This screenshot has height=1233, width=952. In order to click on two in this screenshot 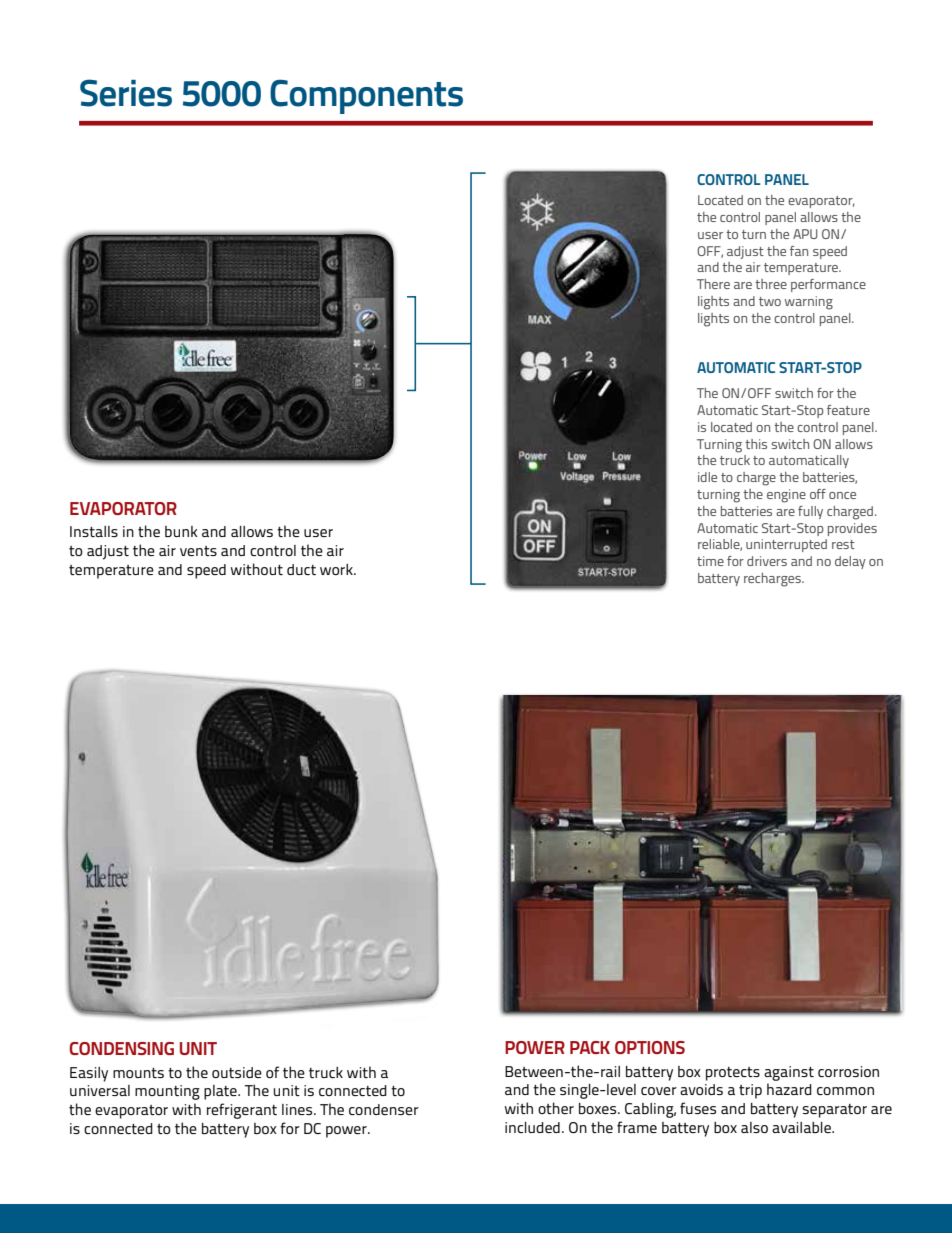, I will do `click(770, 301)`.
